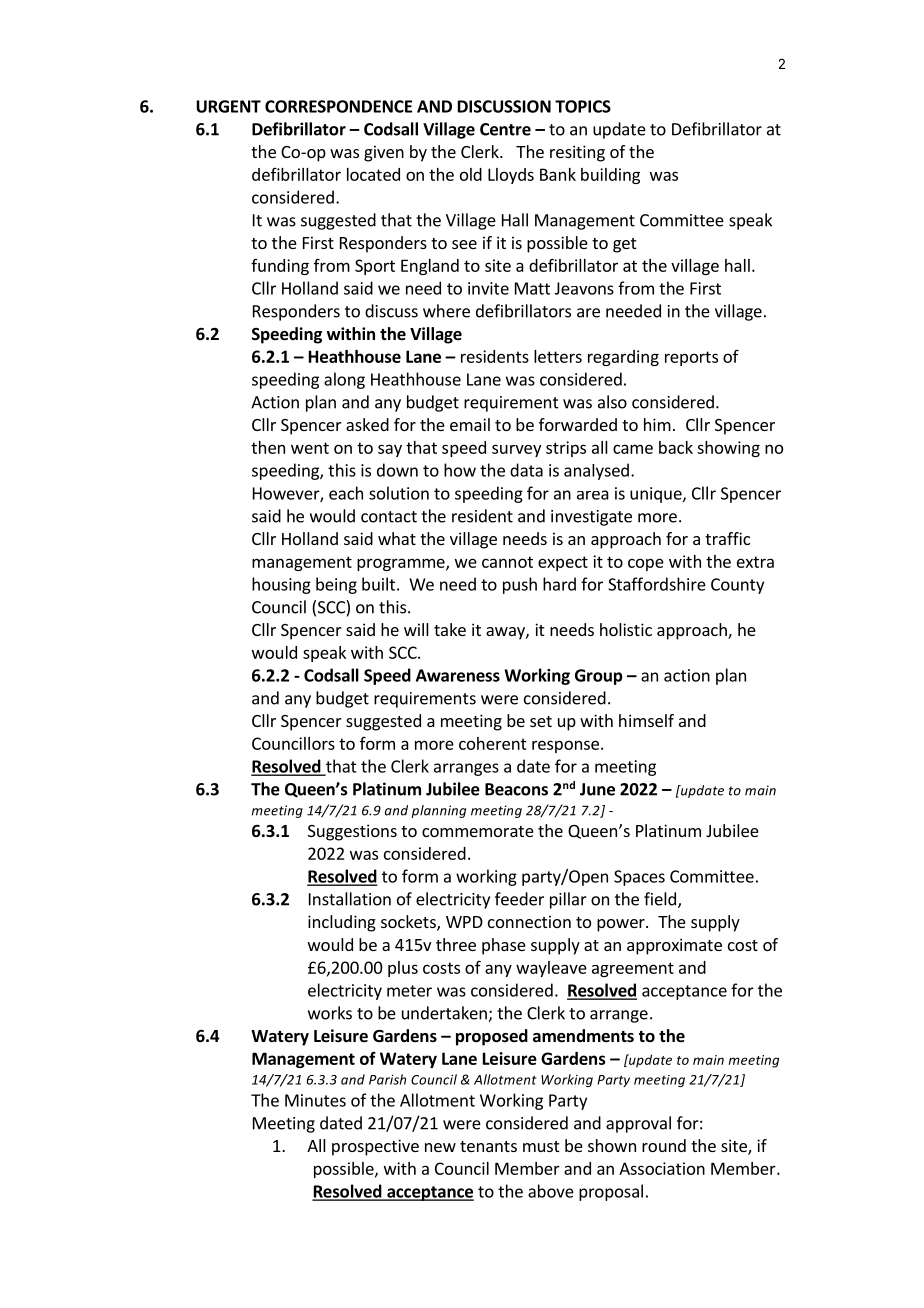 Image resolution: width=924 pixels, height=1308 pixels. Describe the element at coordinates (315, 1100) in the document. I see `Minutes` at that location.
